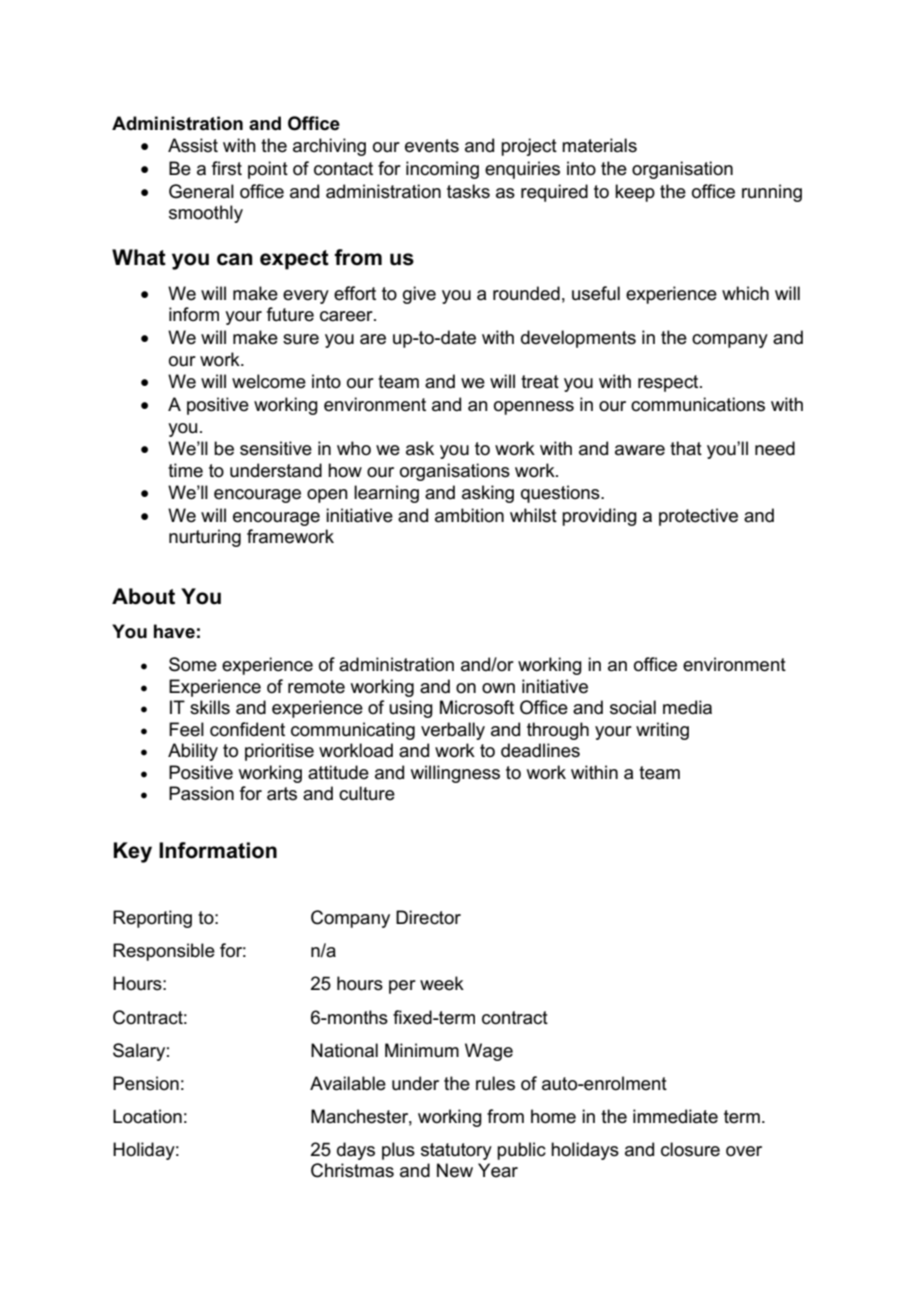  Describe the element at coordinates (633, 707) in the page. I see `social` at that location.
